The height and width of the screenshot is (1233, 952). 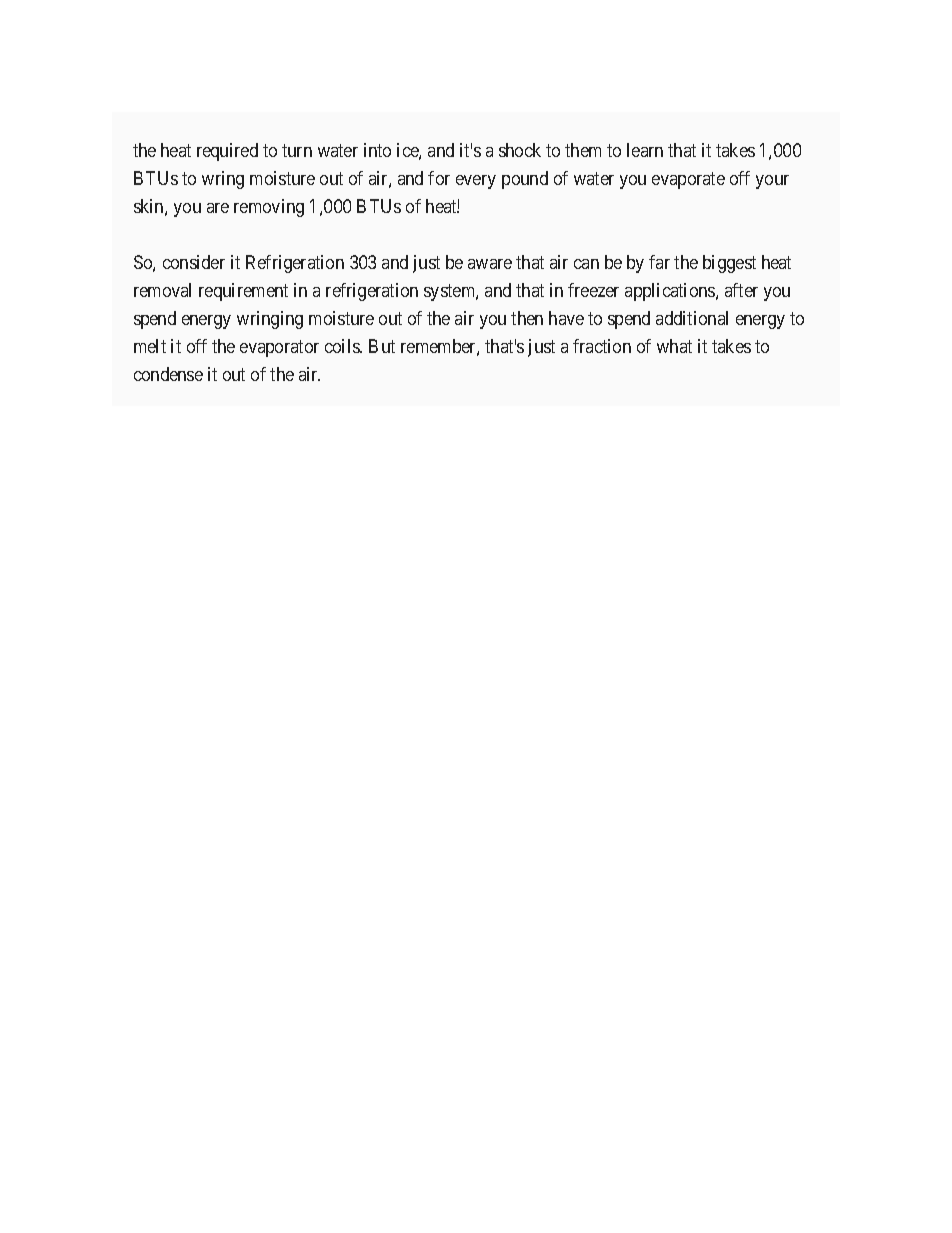 What do you see at coordinates (490, 264) in the screenshot?
I see `aware` at bounding box center [490, 264].
